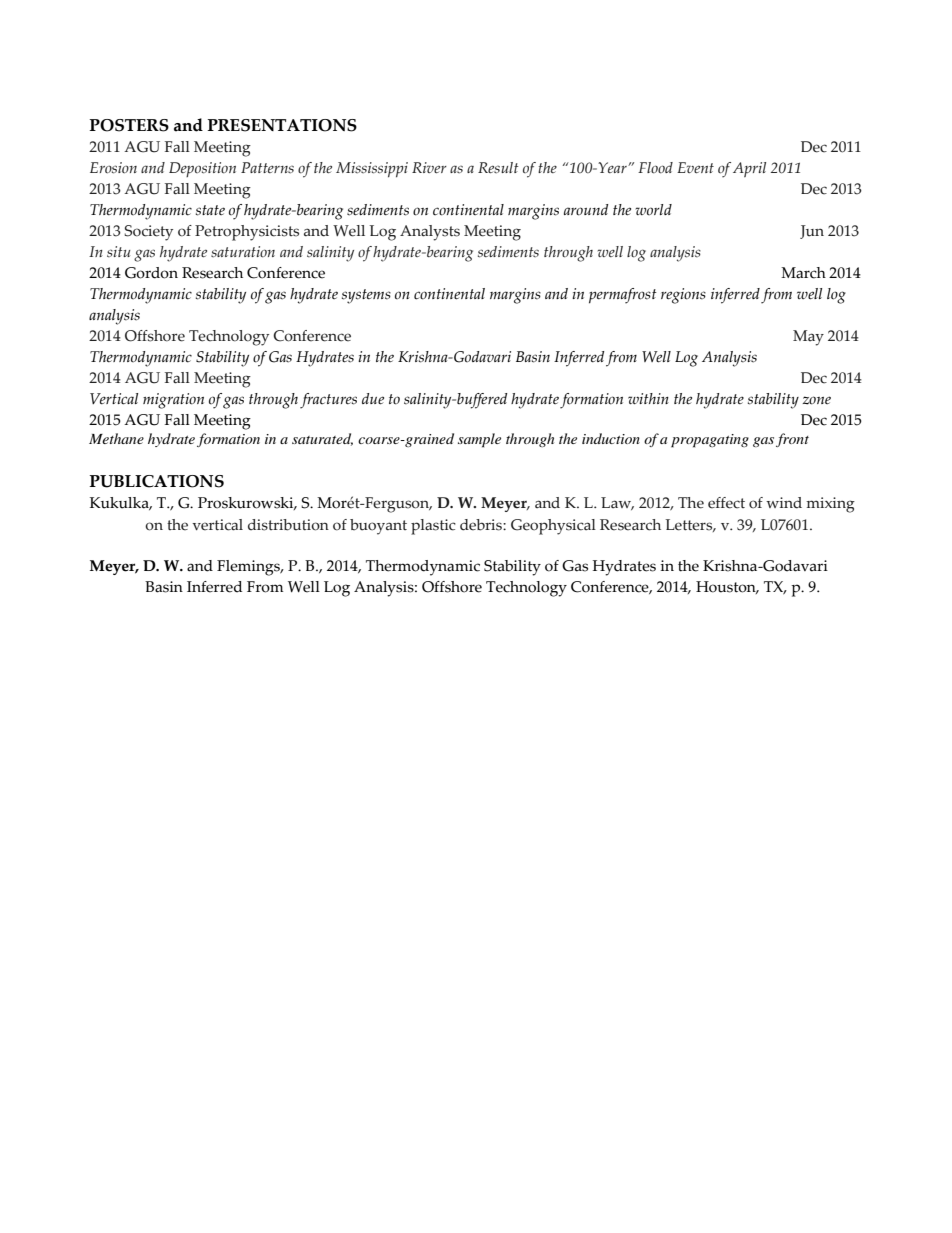  I want to click on Analysts, so click(430, 233).
